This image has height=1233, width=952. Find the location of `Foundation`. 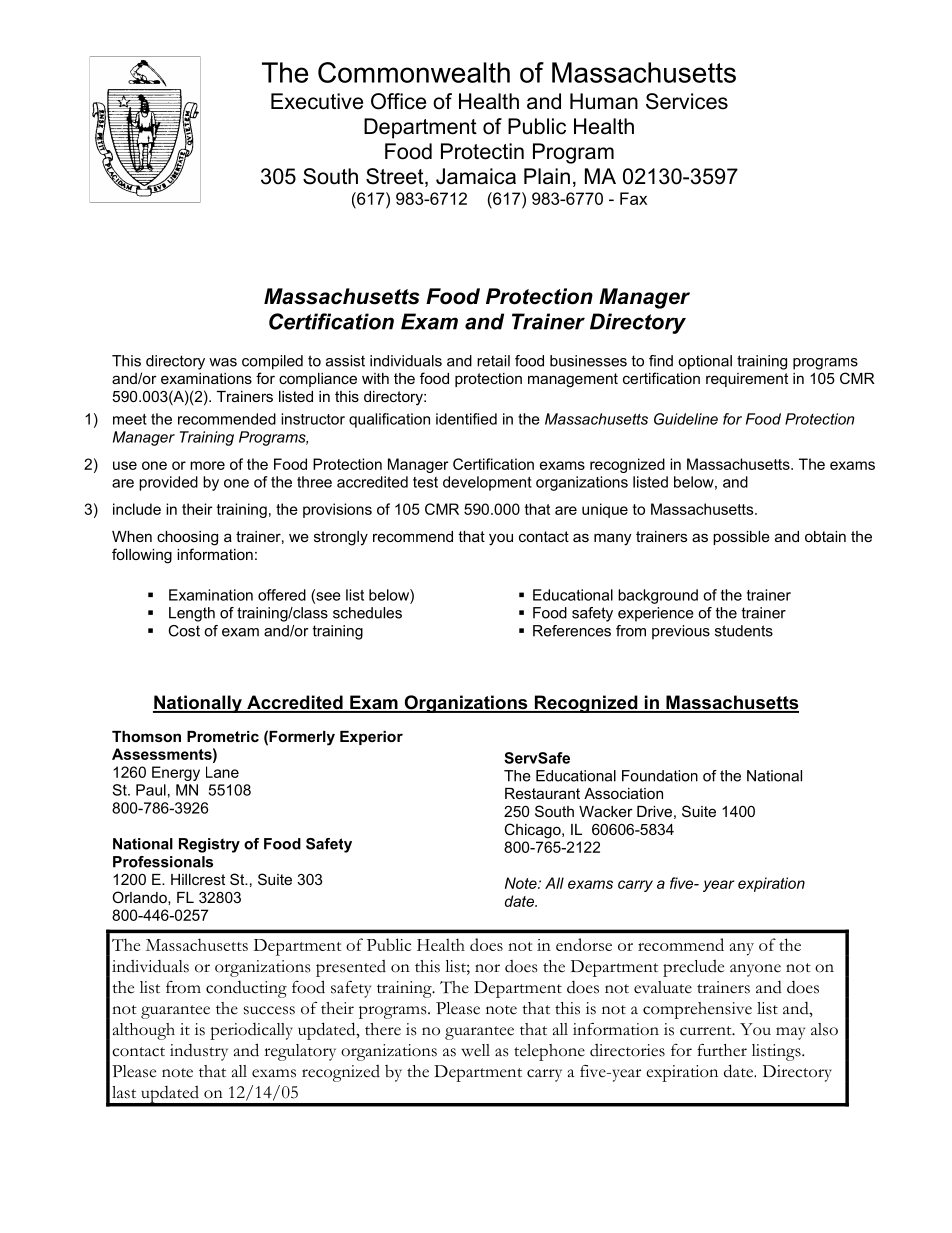

Foundation is located at coordinates (660, 776).
